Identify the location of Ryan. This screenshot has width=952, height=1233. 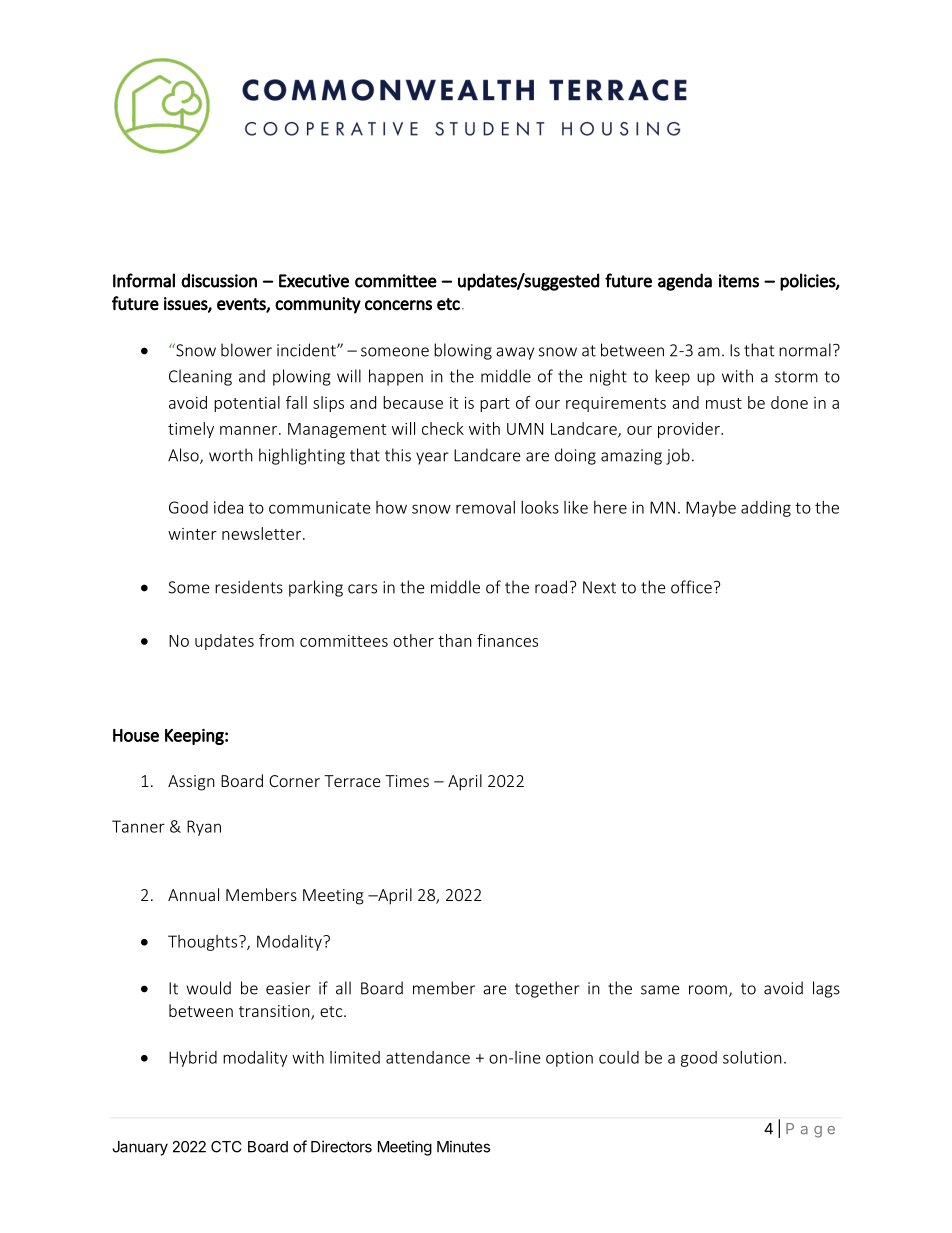
(204, 828).
